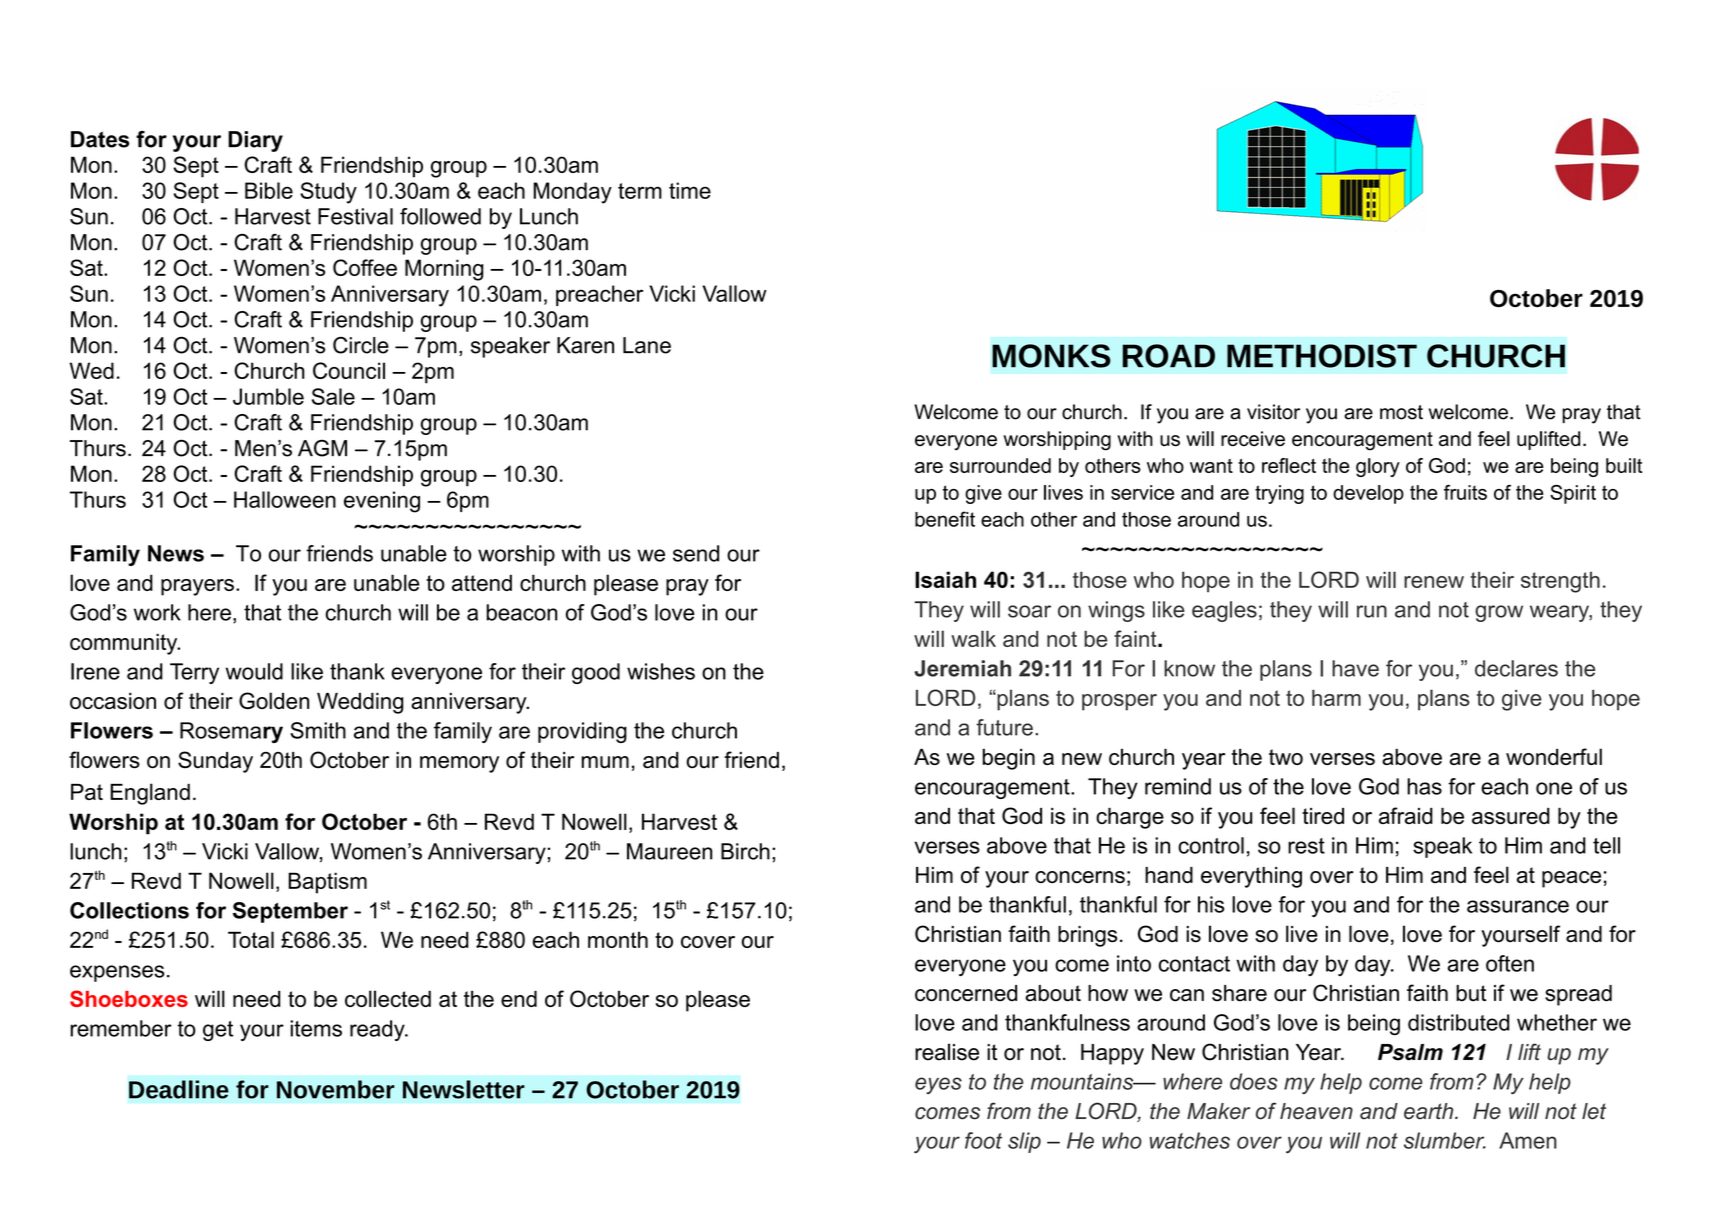 Image resolution: width=1713 pixels, height=1211 pixels. What do you see at coordinates (336, 1089) in the screenshot?
I see `November` at bounding box center [336, 1089].
